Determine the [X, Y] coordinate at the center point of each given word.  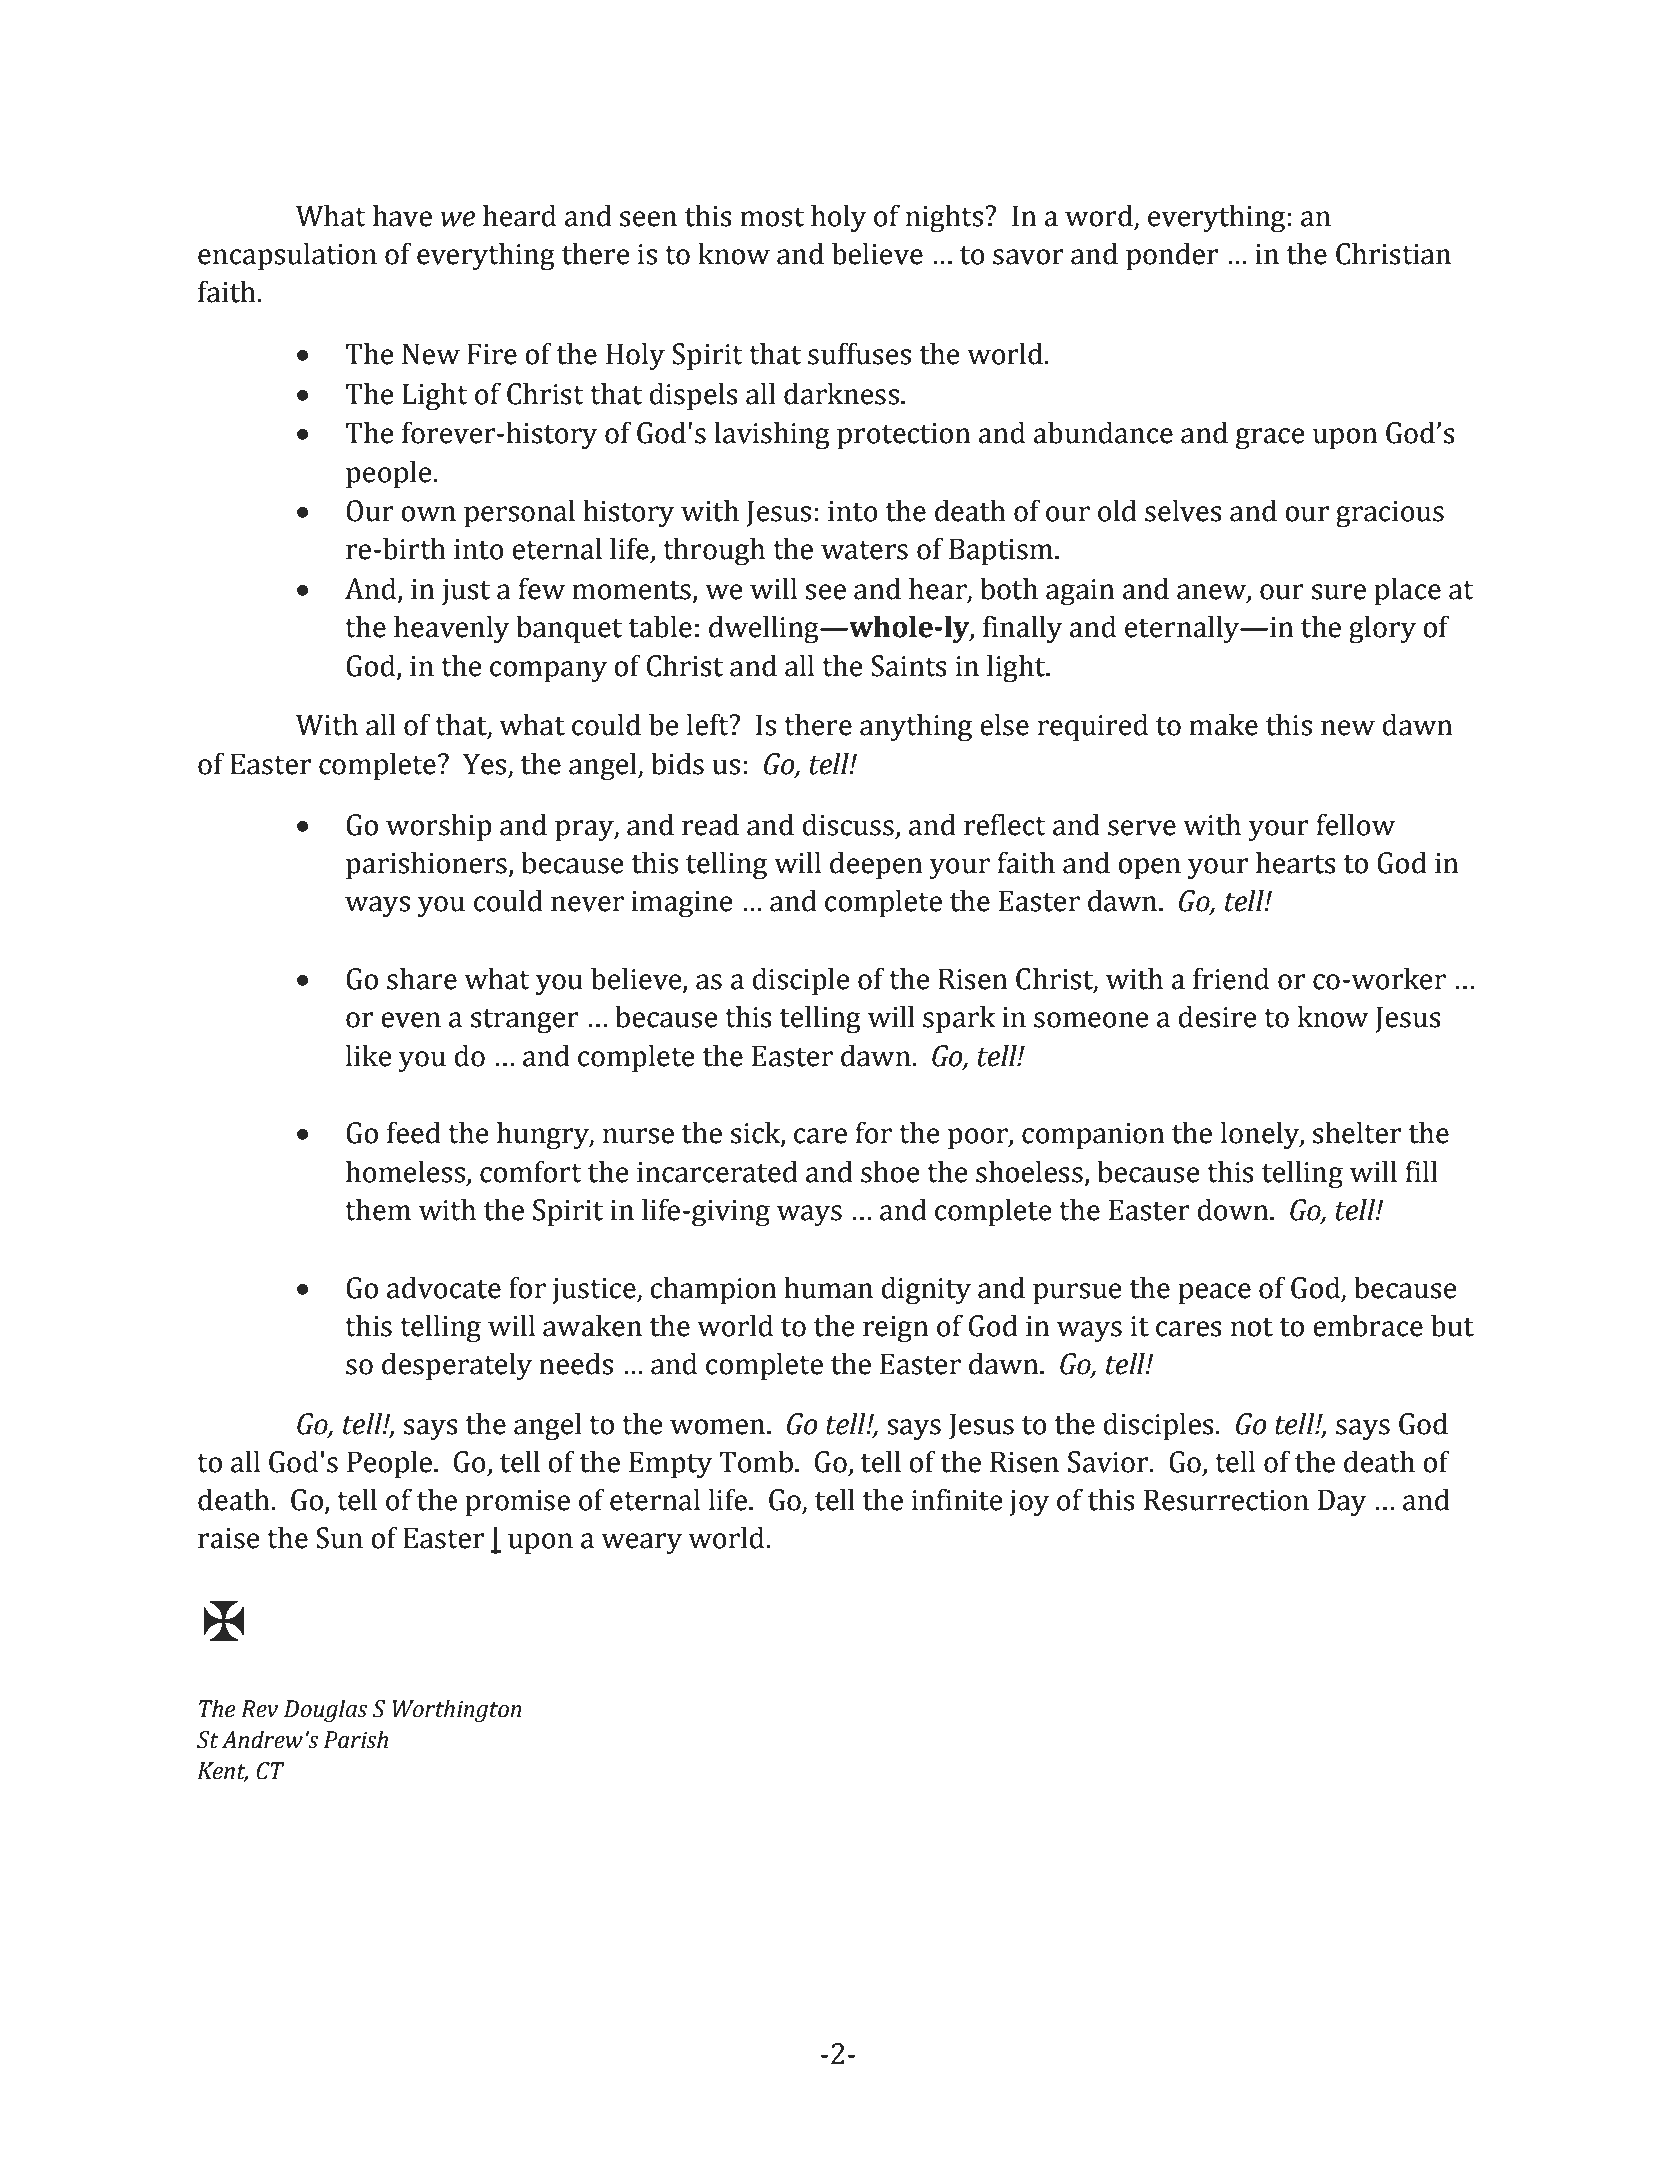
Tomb [756, 1461]
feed [414, 1132]
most [772, 217]
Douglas [325, 1710]
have [402, 215]
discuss [848, 824]
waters [864, 550]
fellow [1356, 824]
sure [1339, 592]
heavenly [452, 629]
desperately [457, 1366]
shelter [1357, 1132]
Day [1342, 1502]
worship [439, 827]
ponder [1172, 256]
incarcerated [717, 1171]
